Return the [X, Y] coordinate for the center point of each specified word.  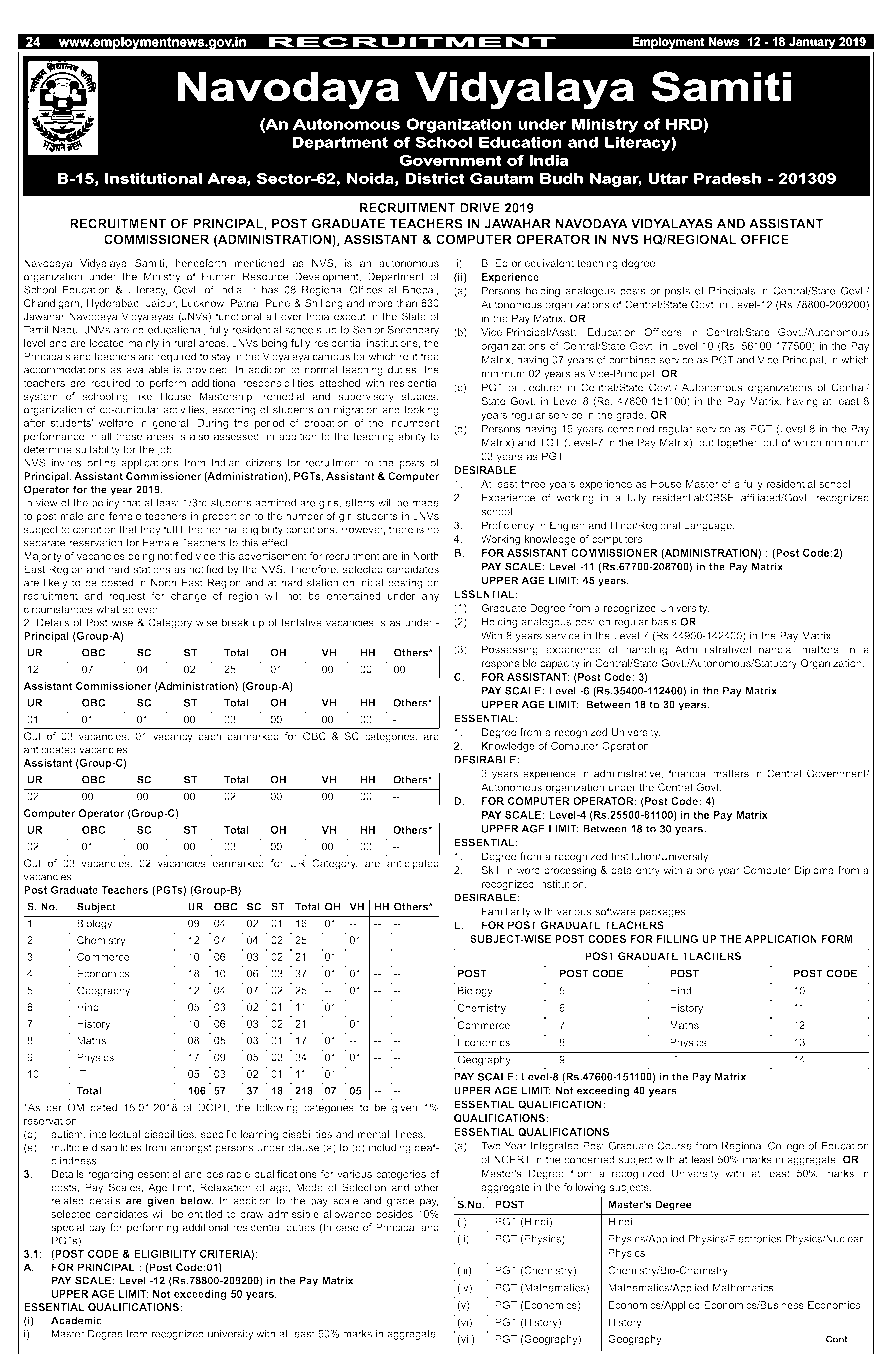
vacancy [173, 738]
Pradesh [727, 178]
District [435, 178]
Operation [626, 747]
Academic [76, 1320]
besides [394, 1214]
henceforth [201, 263]
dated [104, 1107]
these [129, 436]
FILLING [677, 939]
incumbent [414, 423]
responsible [509, 664]
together [738, 443]
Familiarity [506, 912]
